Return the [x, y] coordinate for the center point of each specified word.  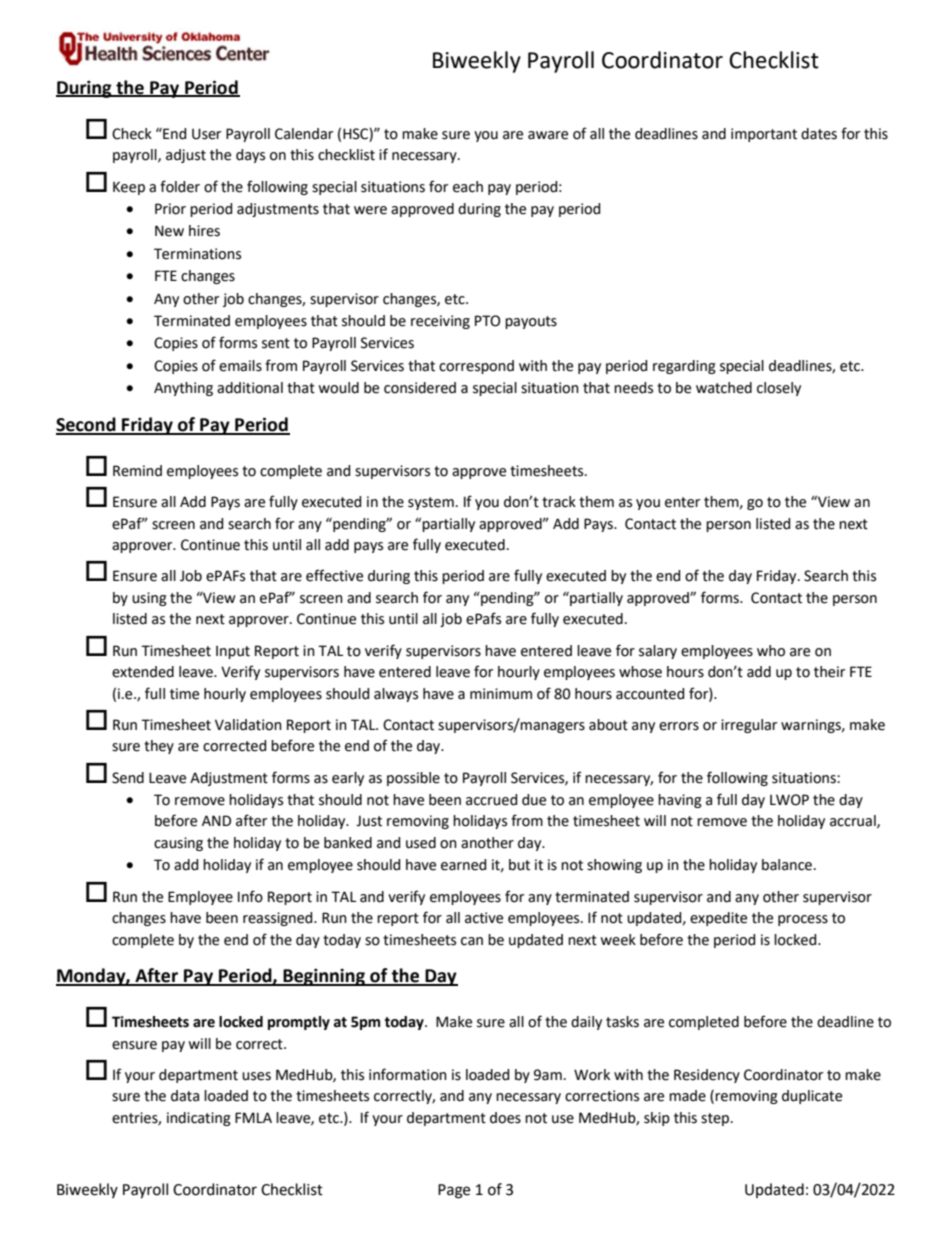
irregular [749, 726]
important [764, 135]
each [468, 187]
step [716, 1119]
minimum [501, 693]
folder [180, 186]
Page [454, 1191]
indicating [199, 1119]
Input [233, 652]
